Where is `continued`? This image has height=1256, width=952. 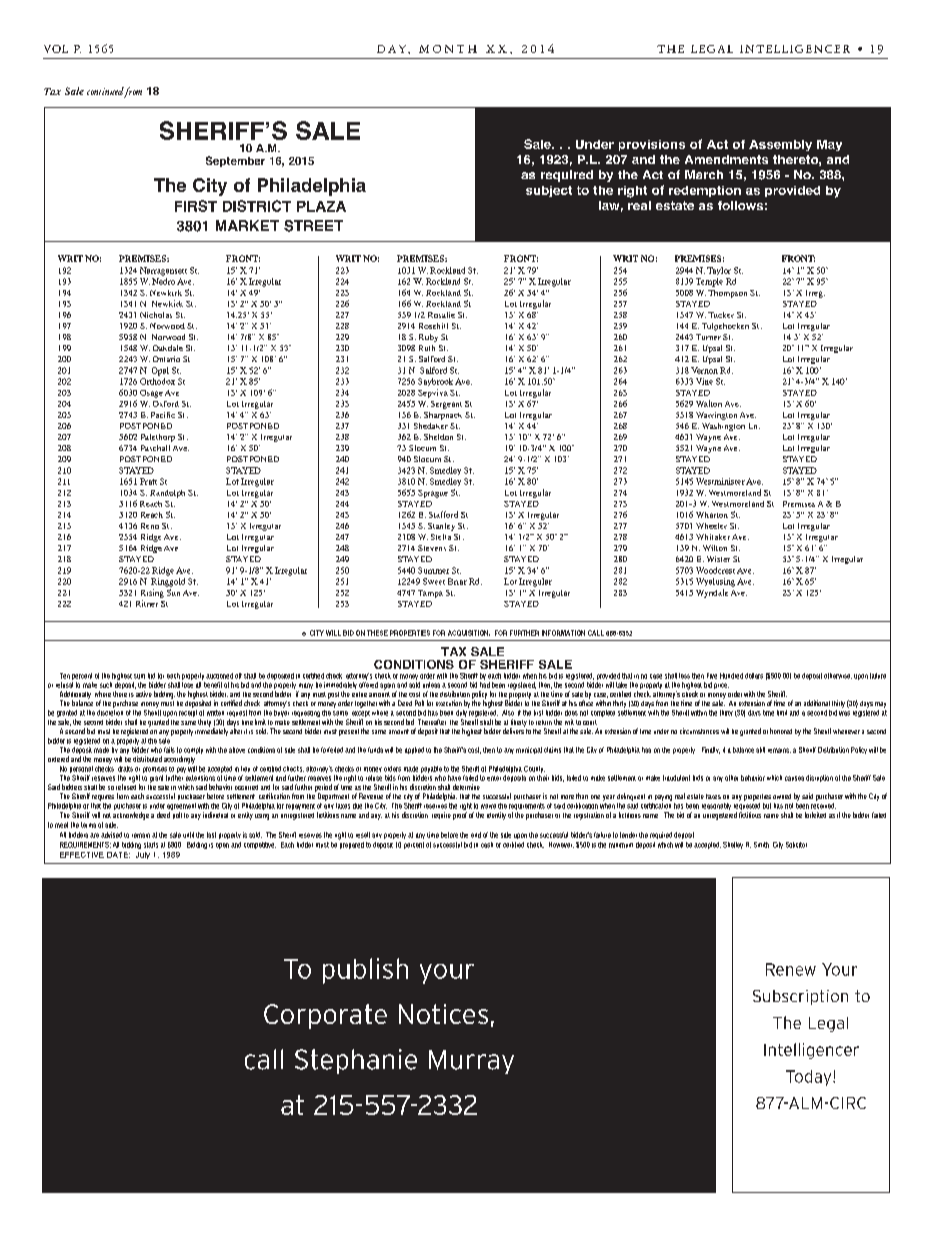
continued is located at coordinates (105, 91).
